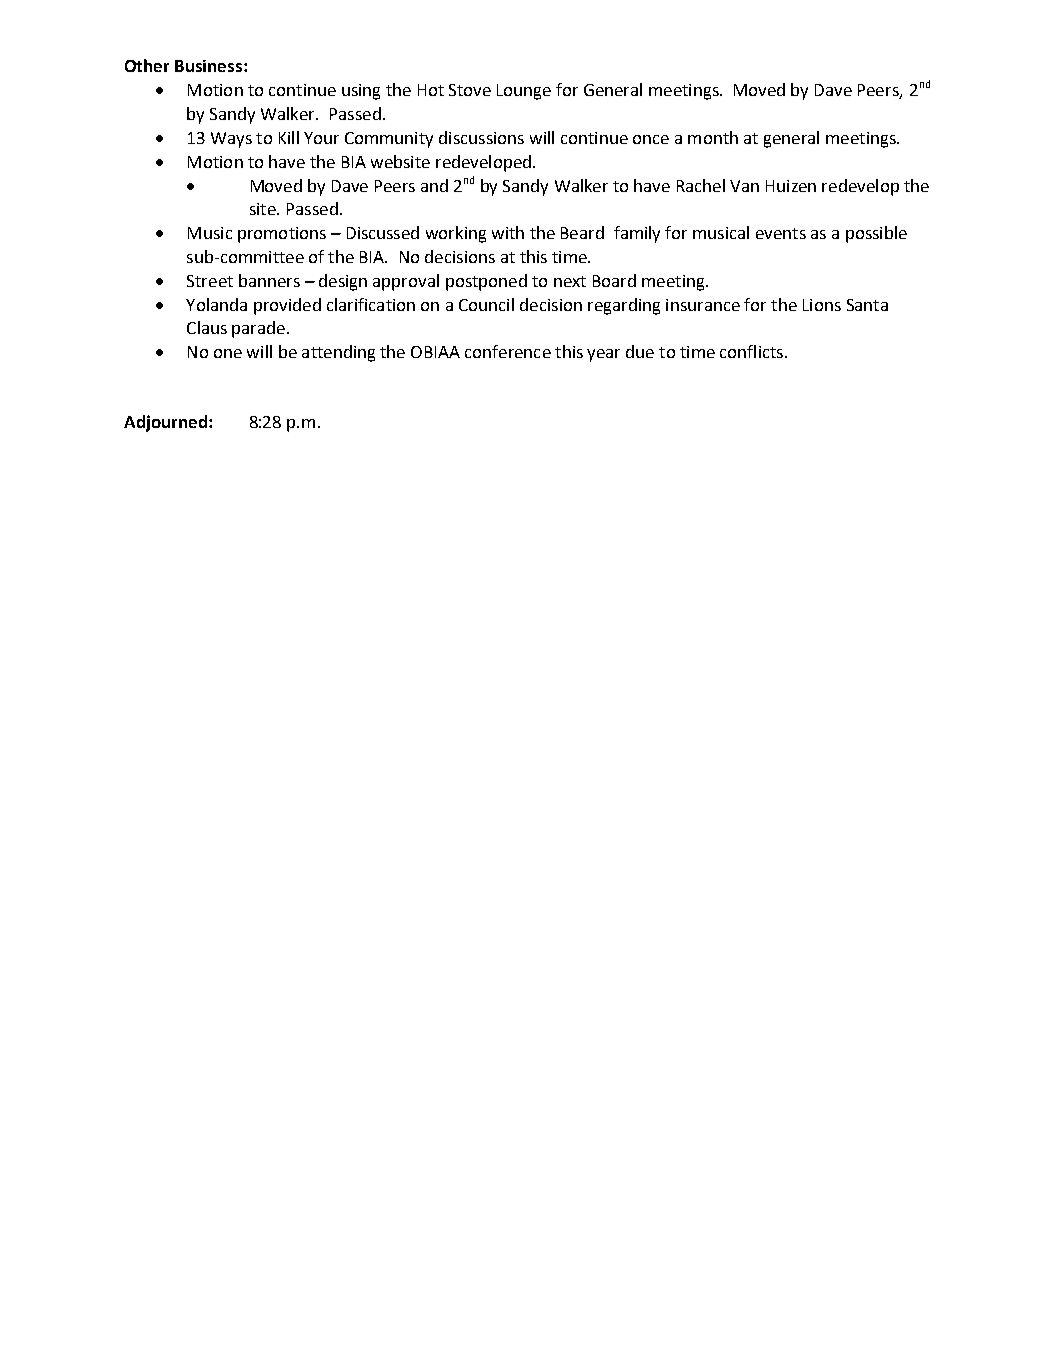 Image resolution: width=1056 pixels, height=1367 pixels. Describe the element at coordinates (524, 92) in the document. I see `Lounge` at that location.
